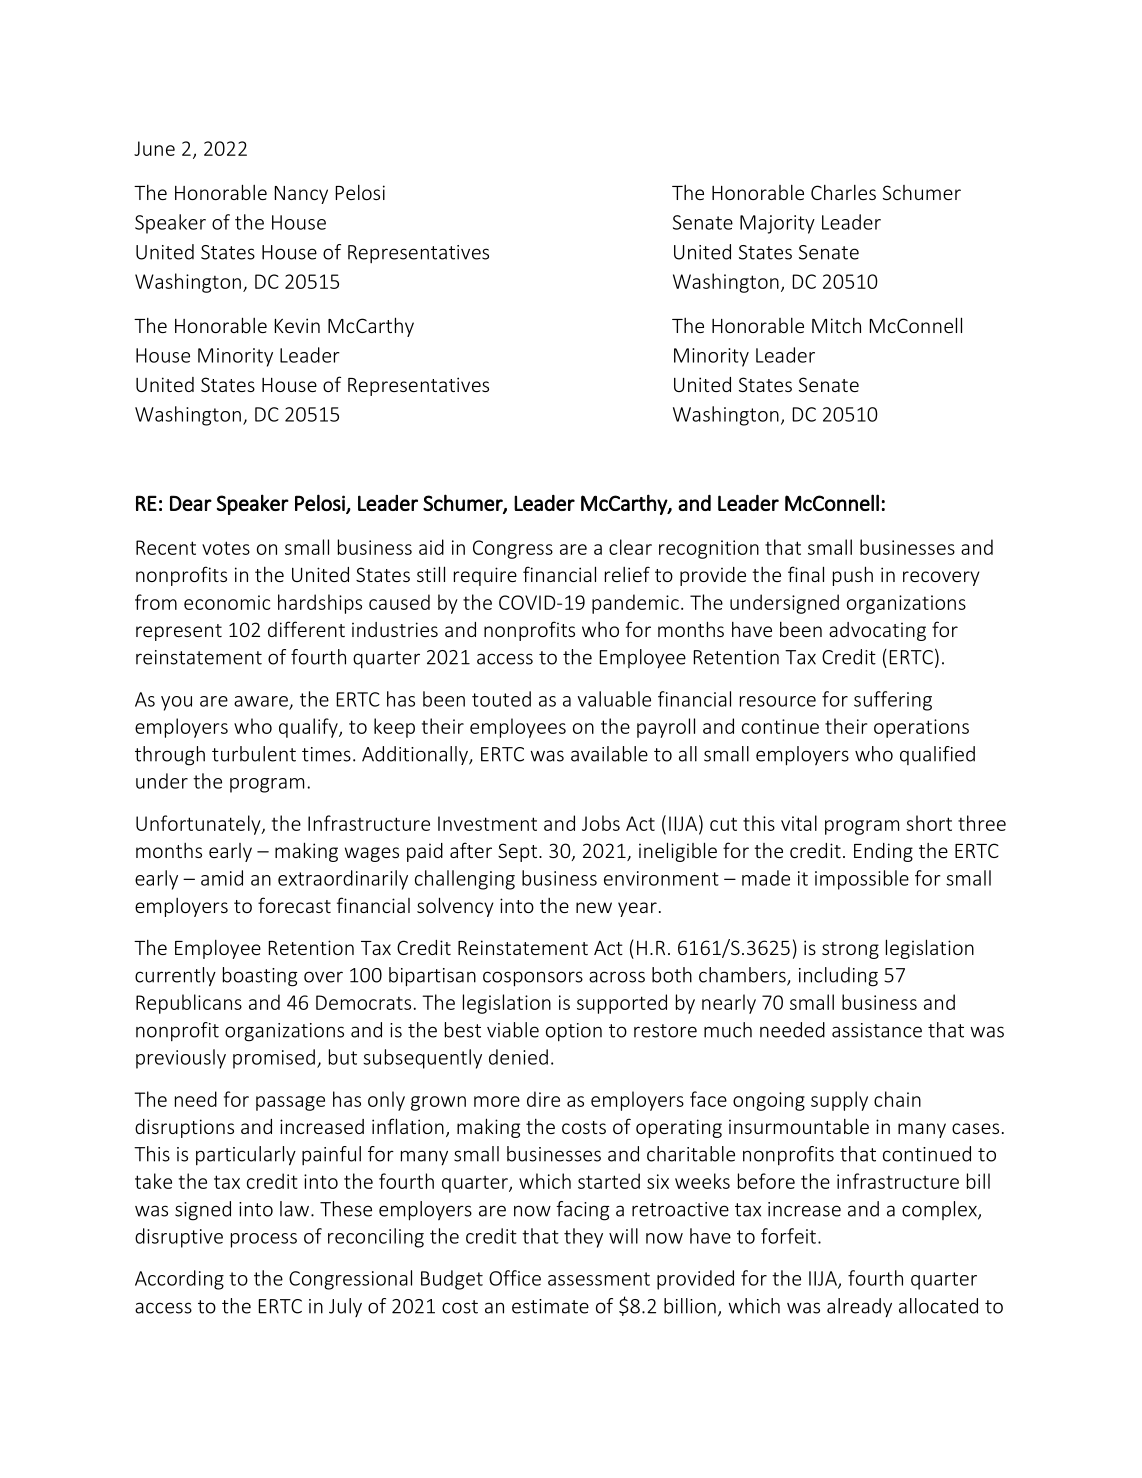 The width and height of the screenshot is (1142, 1478). Describe the element at coordinates (921, 728) in the screenshot. I see `operations` at that location.
